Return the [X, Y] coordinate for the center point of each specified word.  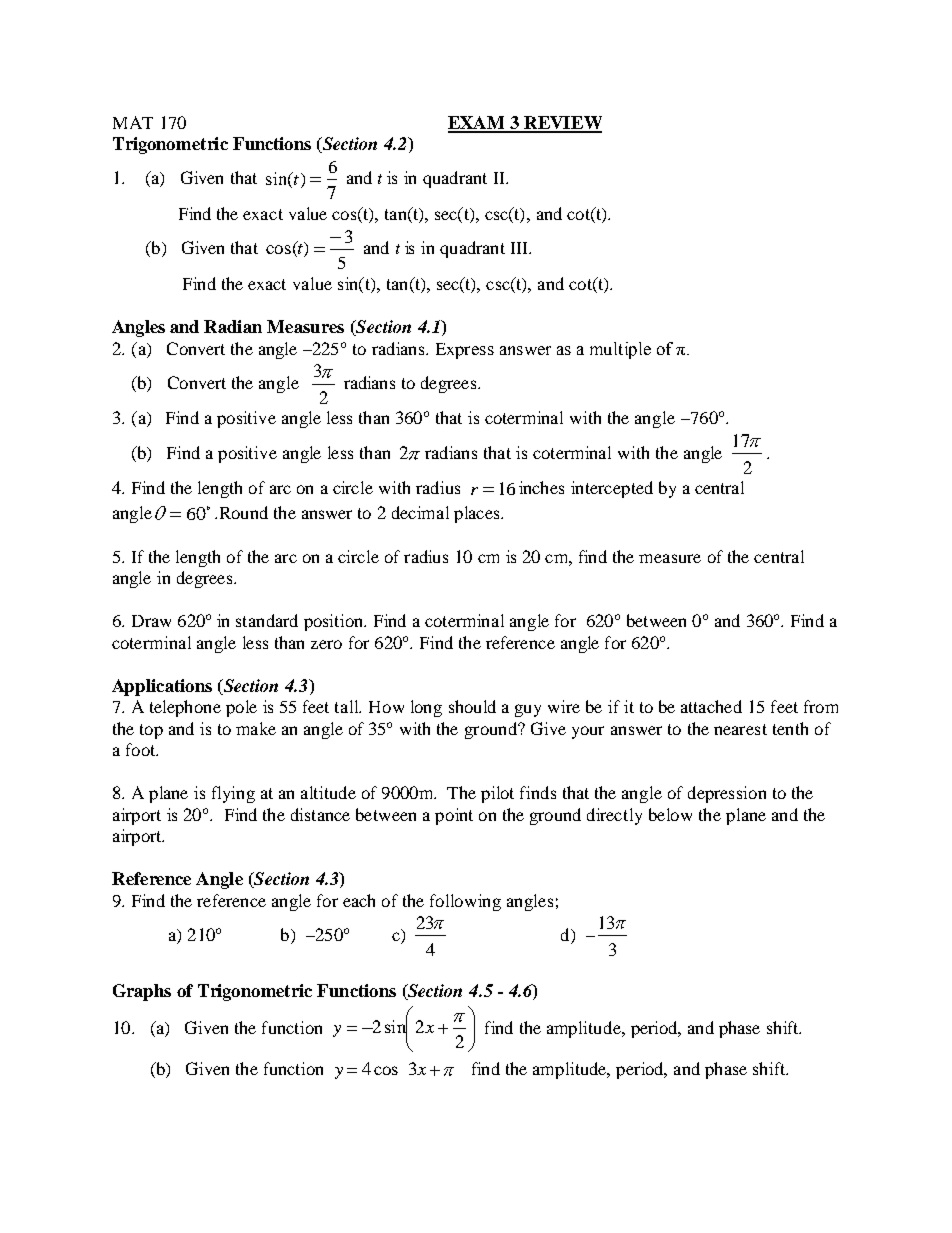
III [521, 248]
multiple [620, 350]
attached [711, 706]
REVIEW [562, 124]
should [472, 706]
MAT [133, 122]
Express [465, 351]
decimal [420, 512]
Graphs [142, 992]
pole [241, 708]
